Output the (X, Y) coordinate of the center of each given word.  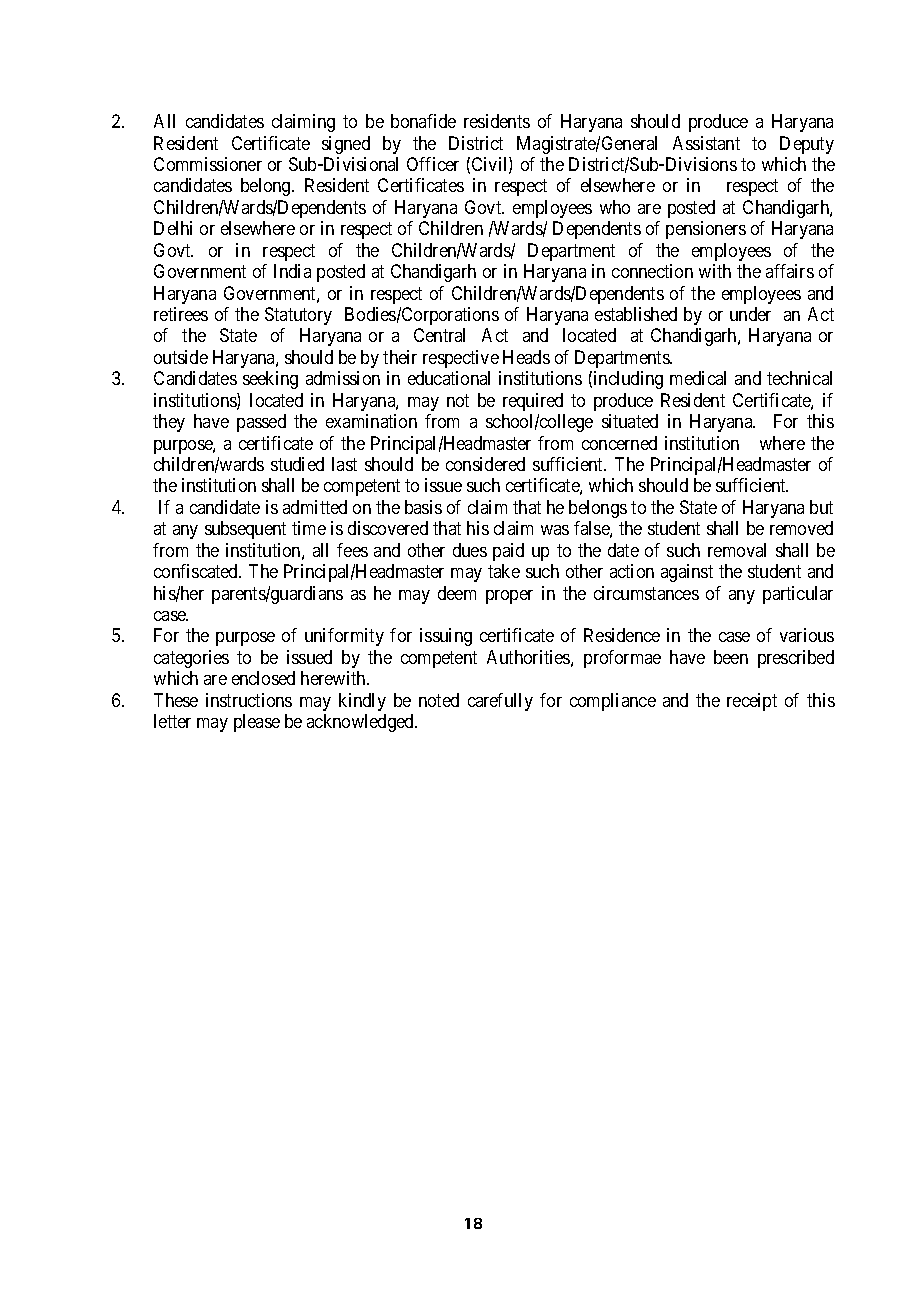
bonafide (423, 121)
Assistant (706, 143)
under (750, 314)
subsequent (245, 530)
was (555, 530)
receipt (752, 702)
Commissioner (208, 164)
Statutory (298, 316)
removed (801, 528)
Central (439, 335)
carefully (500, 702)
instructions (249, 700)
